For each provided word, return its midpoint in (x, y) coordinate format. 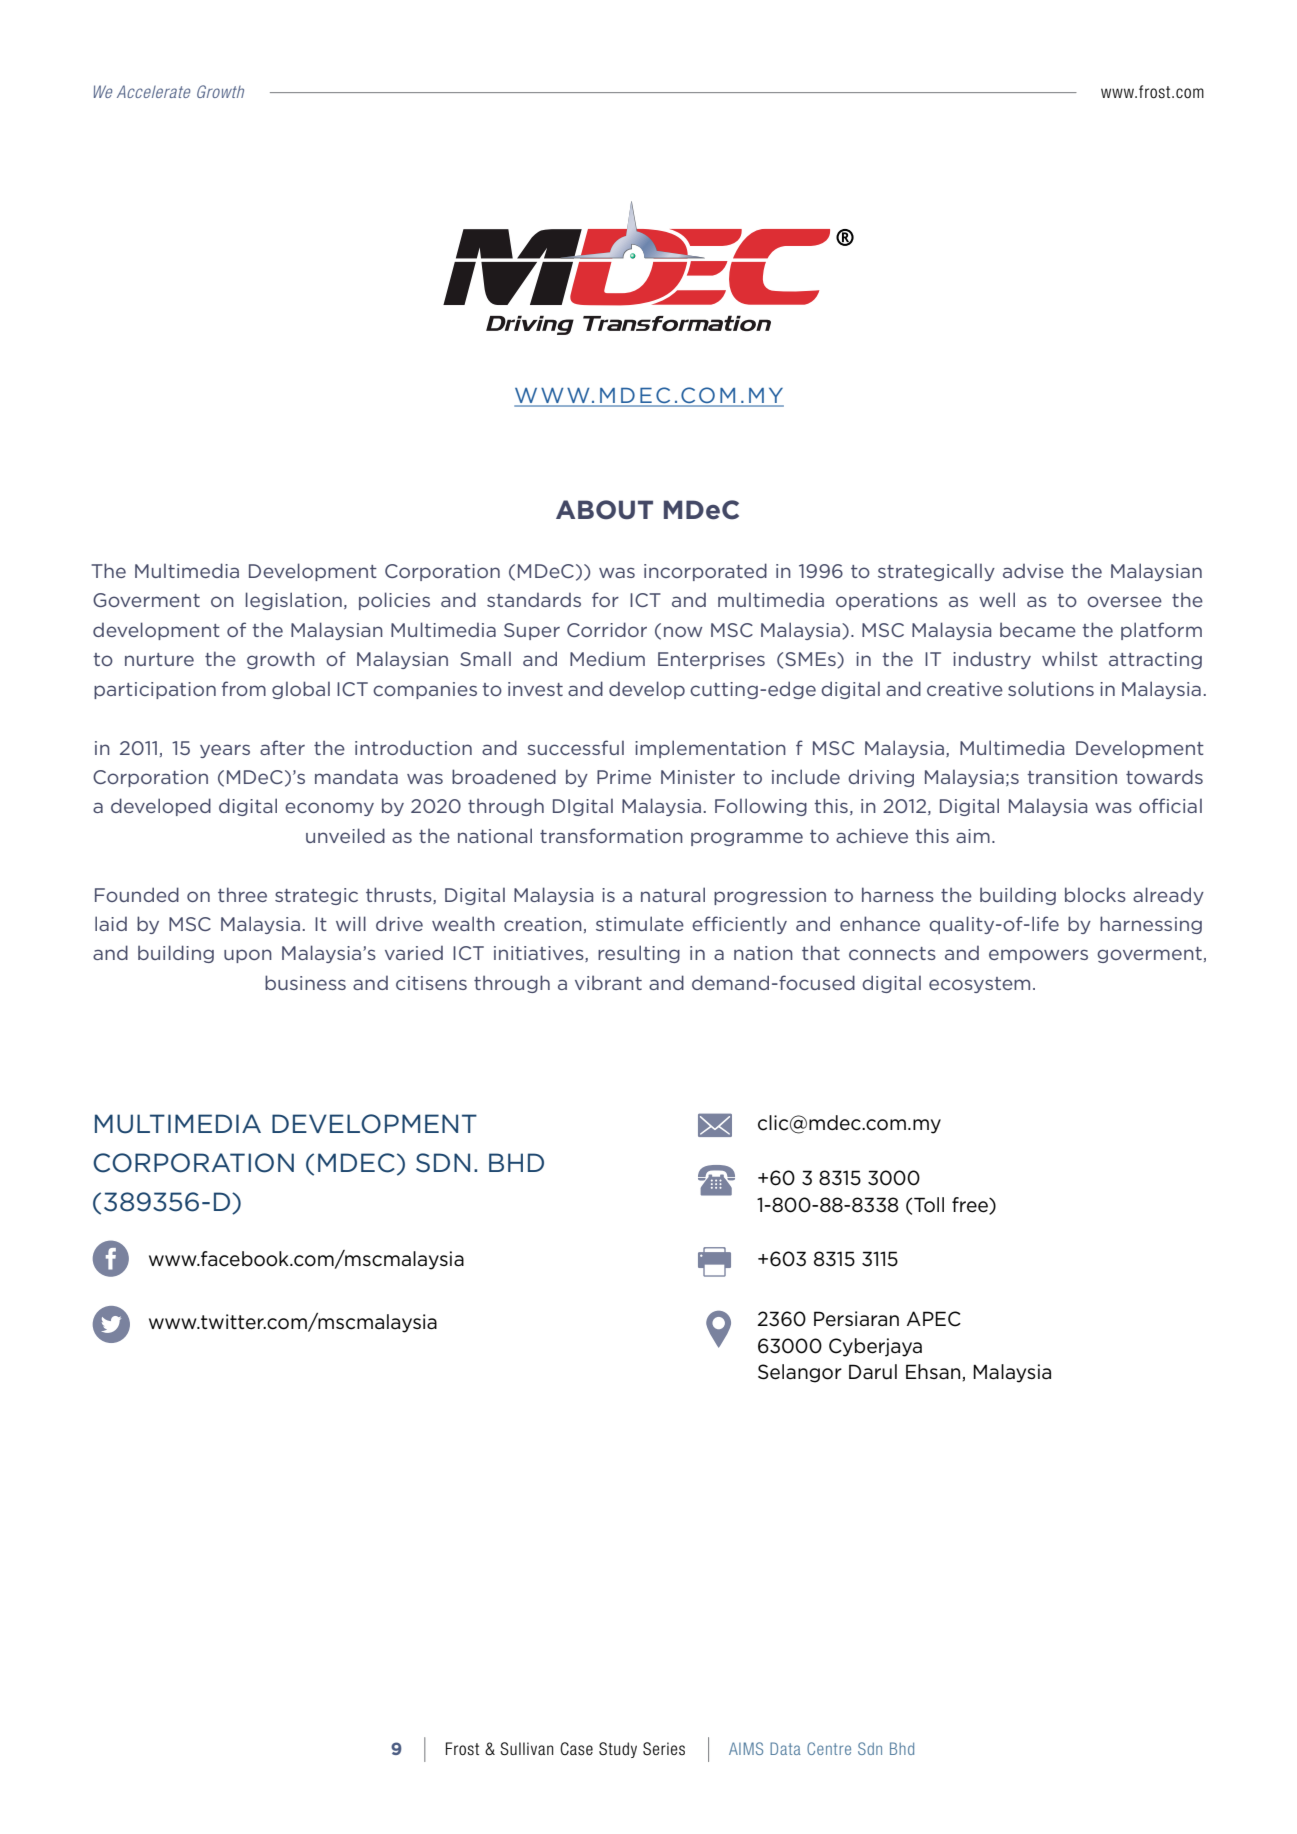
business (305, 982)
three (242, 894)
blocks (1095, 894)
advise (1033, 571)
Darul (873, 1372)
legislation (294, 601)
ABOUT (604, 510)
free (971, 1205)
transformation (611, 835)
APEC (934, 1319)
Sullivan (526, 1749)
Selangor (800, 1373)
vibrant (608, 982)
